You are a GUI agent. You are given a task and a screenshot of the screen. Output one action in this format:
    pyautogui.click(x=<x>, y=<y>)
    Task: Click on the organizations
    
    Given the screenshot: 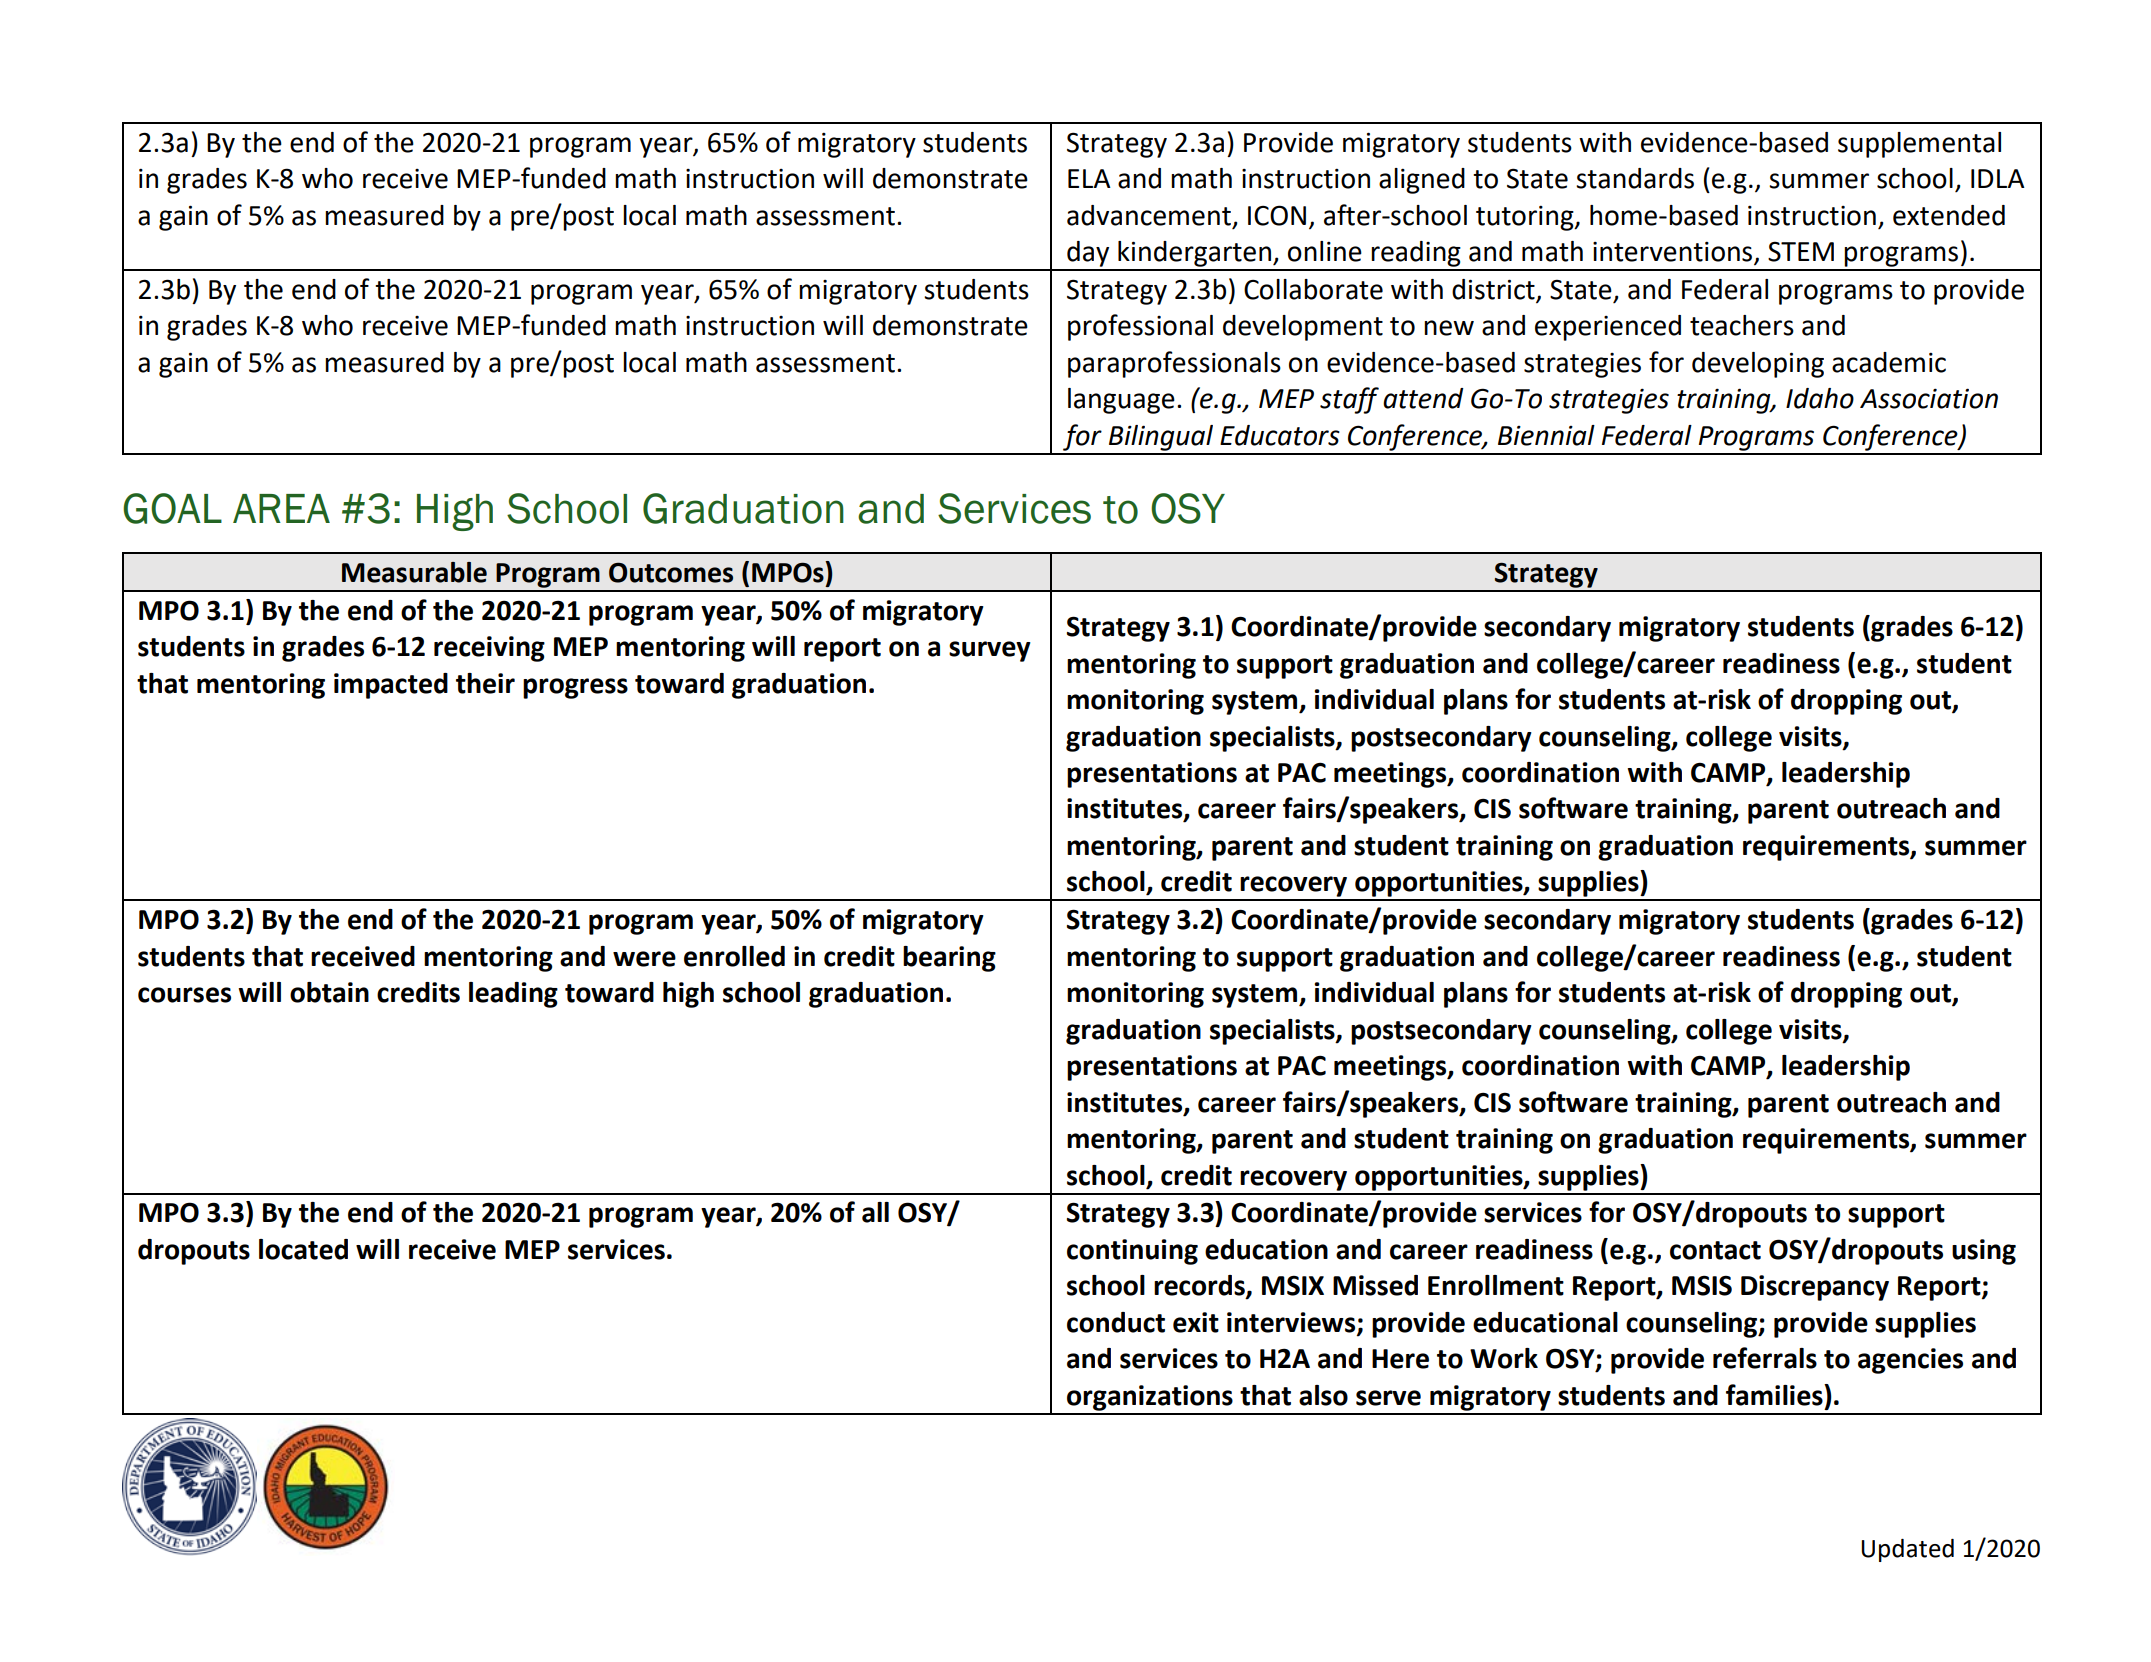 What is the action you would take?
    pyautogui.click(x=1150, y=1398)
